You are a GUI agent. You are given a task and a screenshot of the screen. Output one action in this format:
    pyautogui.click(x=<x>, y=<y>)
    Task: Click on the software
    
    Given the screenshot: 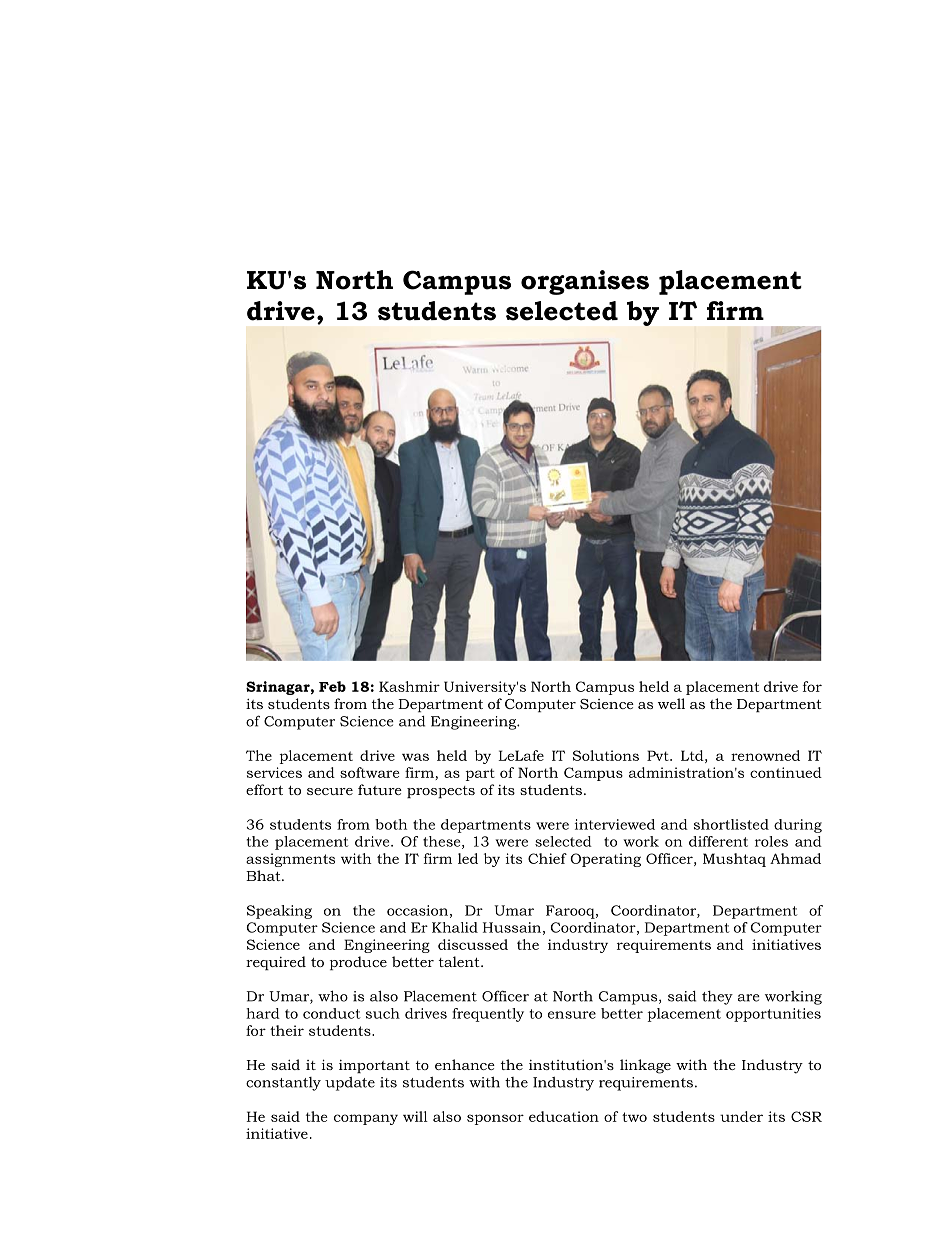 What is the action you would take?
    pyautogui.click(x=370, y=772)
